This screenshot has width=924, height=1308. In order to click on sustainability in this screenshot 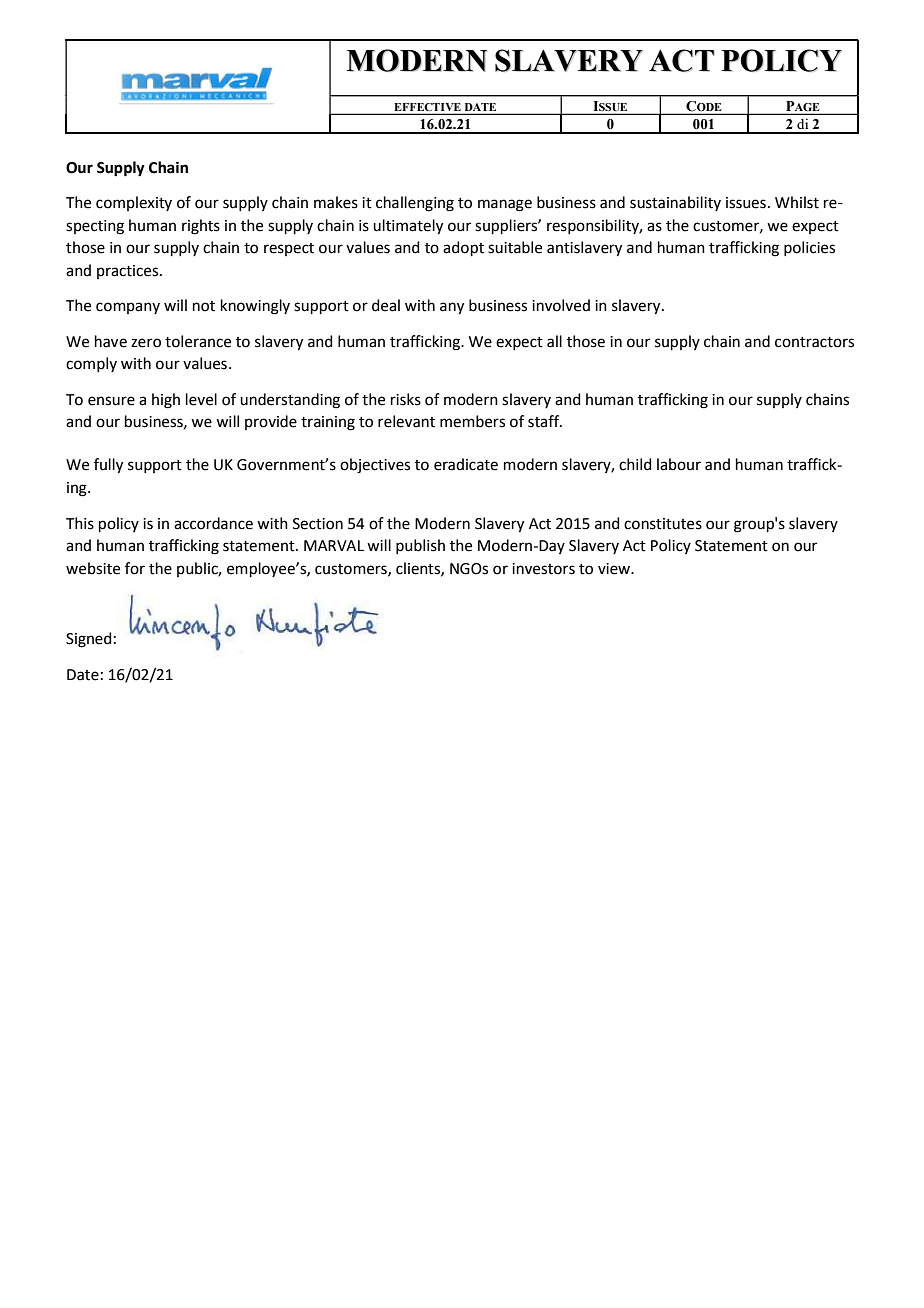, I will do `click(675, 203)`.
